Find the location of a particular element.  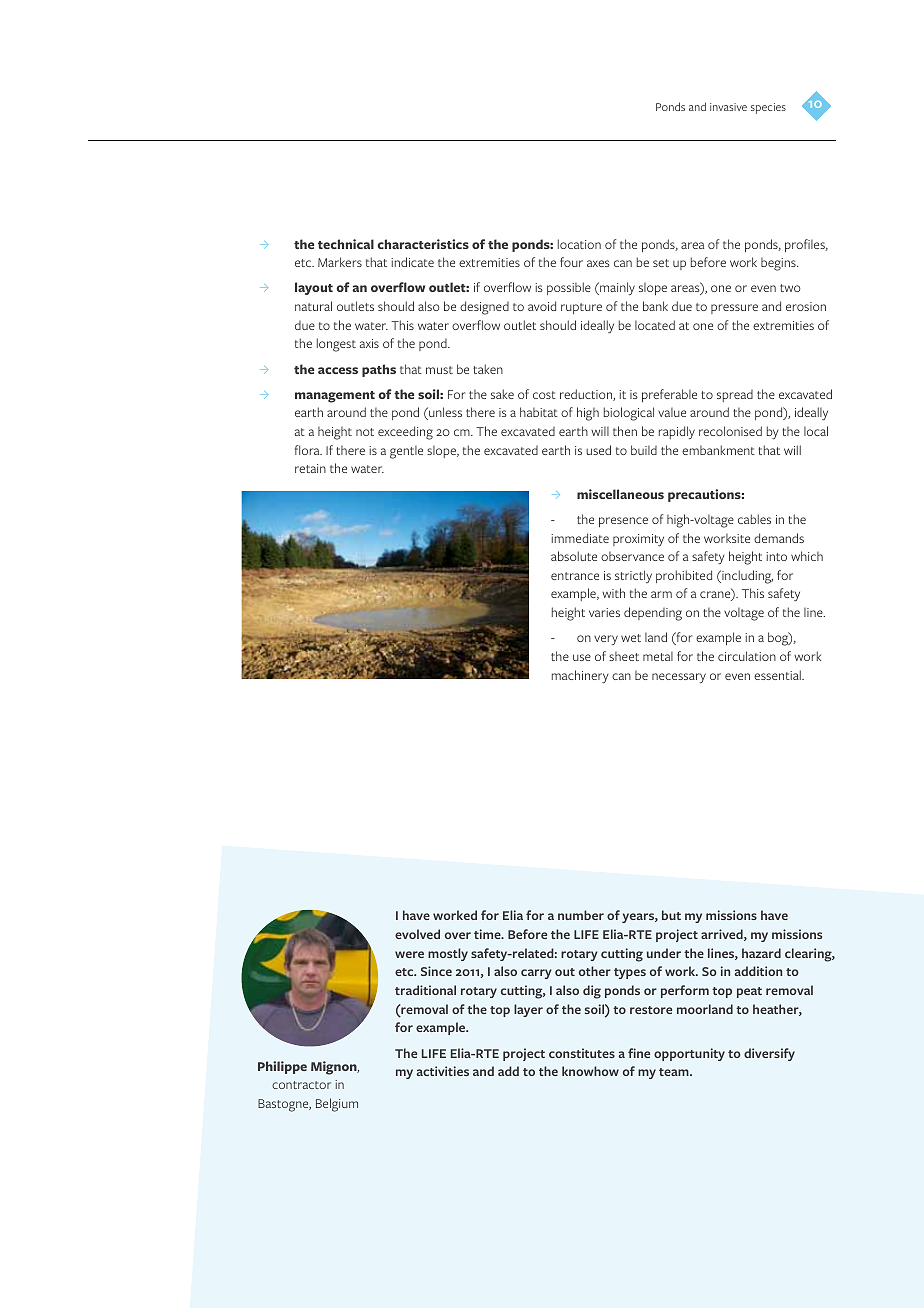

spread is located at coordinates (735, 396).
